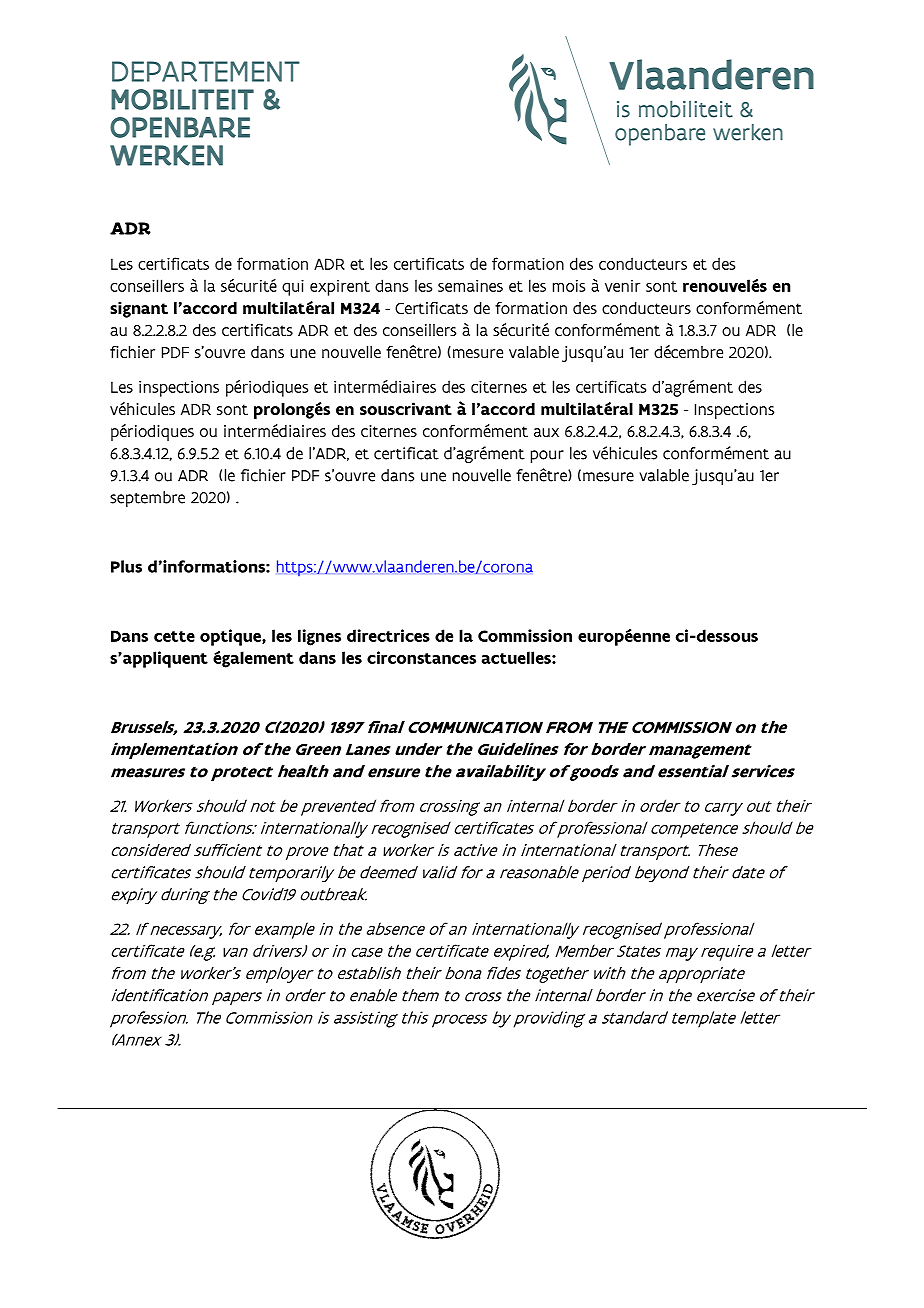 The width and height of the image is (924, 1308). Describe the element at coordinates (319, 637) in the image. I see `lignes` at that location.
